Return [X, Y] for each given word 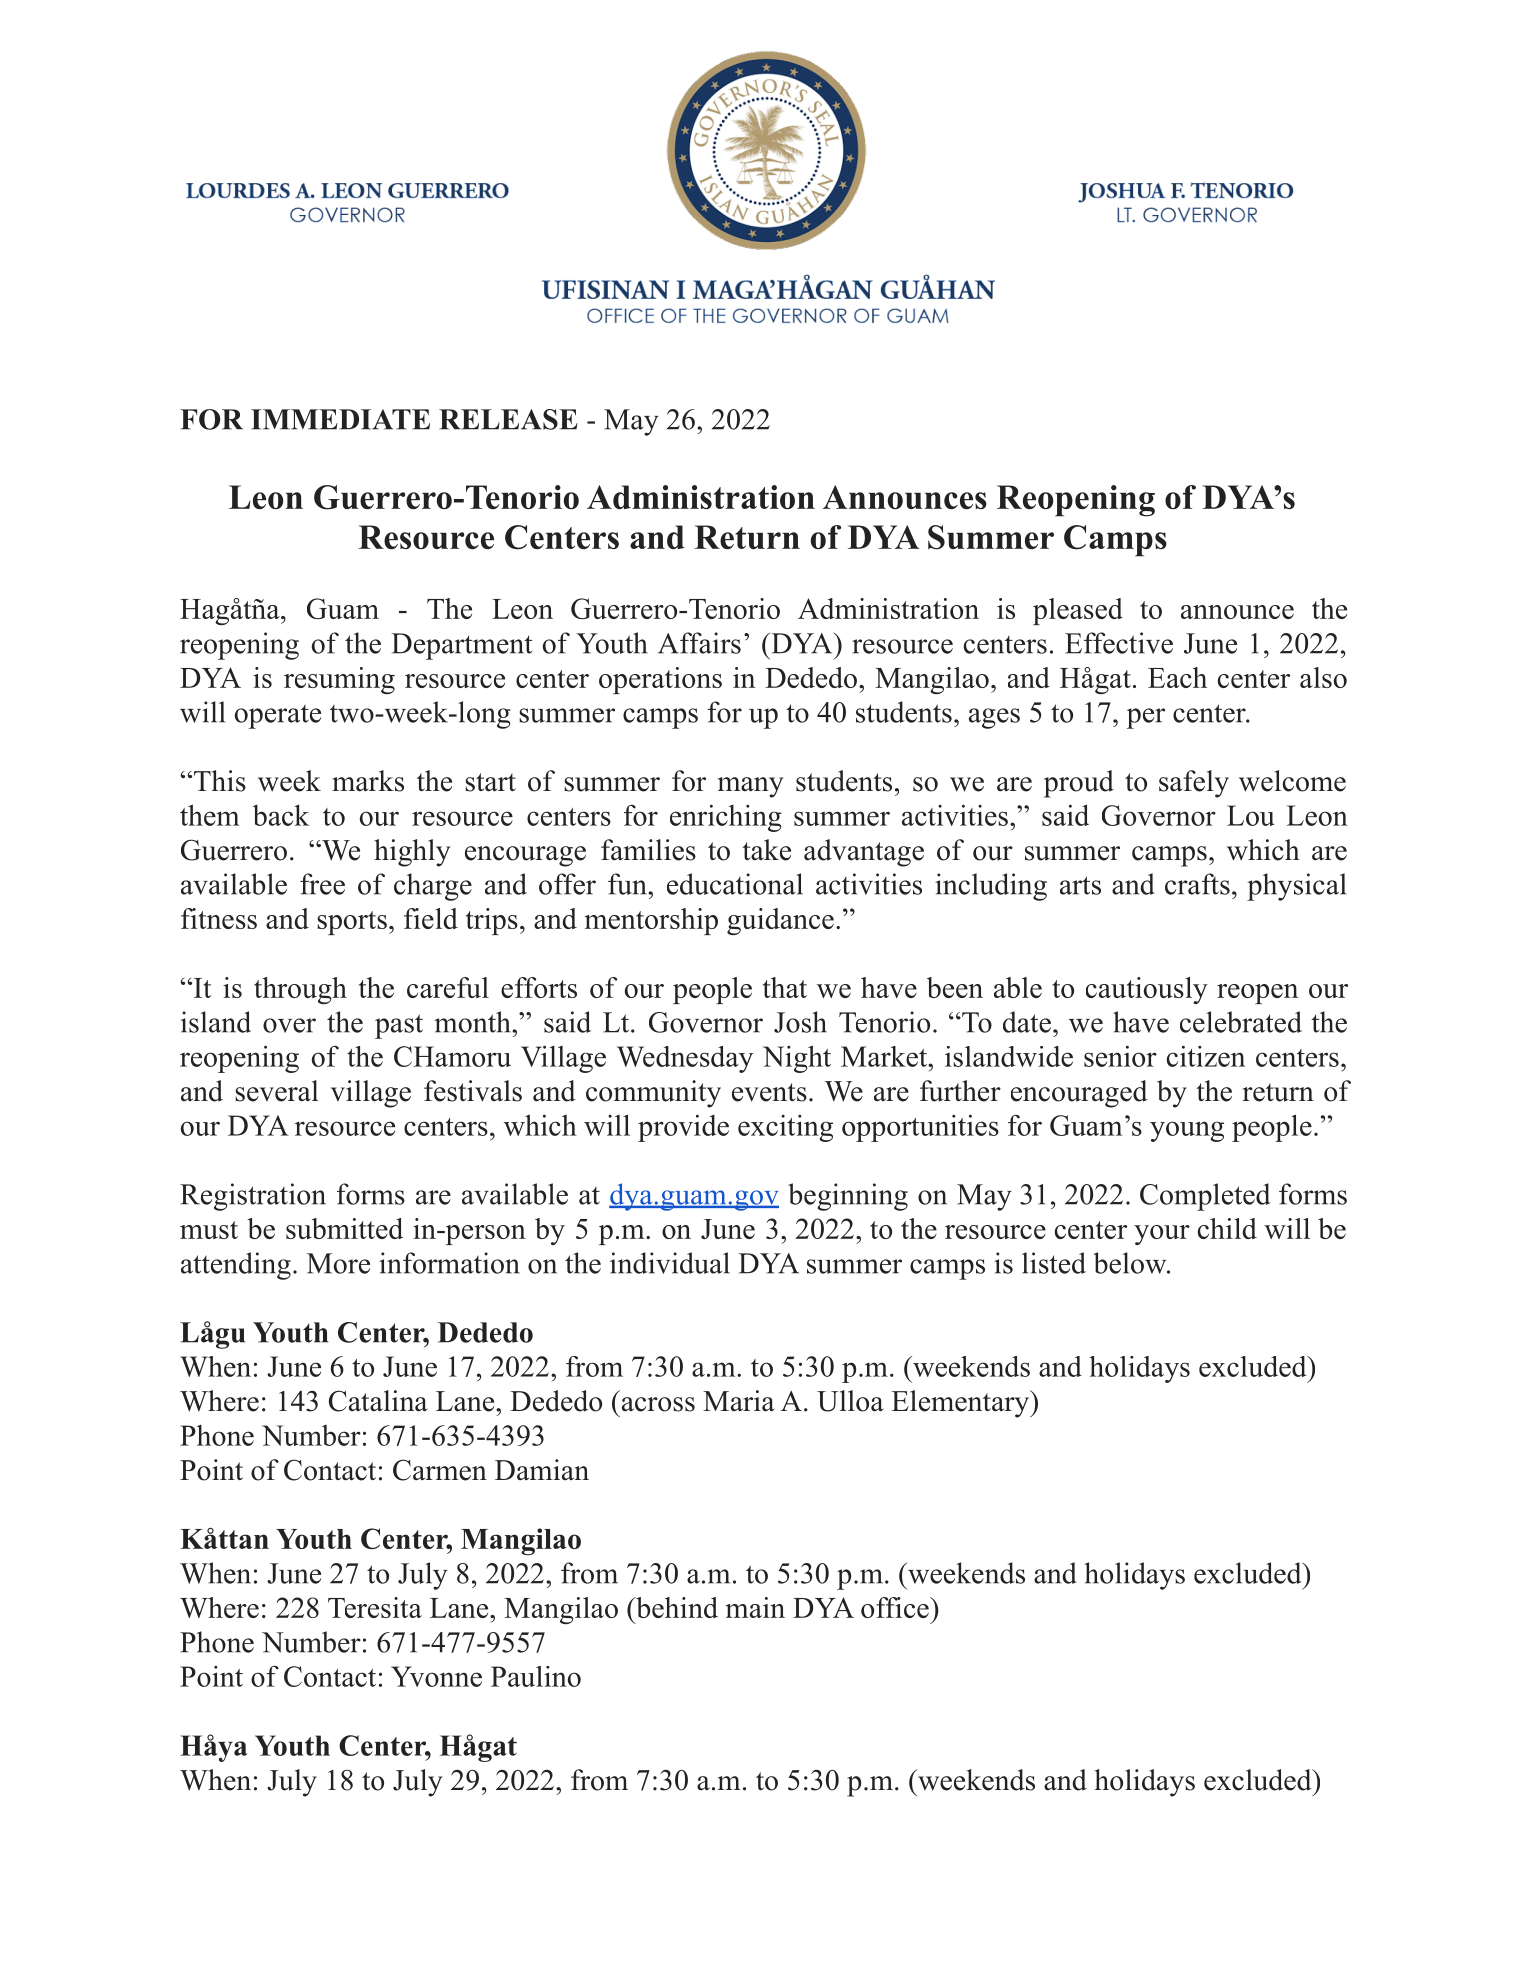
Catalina [378, 1401]
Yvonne [436, 1676]
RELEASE [508, 419]
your [1162, 1235]
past [399, 1026]
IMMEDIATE [340, 419]
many [750, 787]
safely [1194, 784]
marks [368, 781]
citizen [1206, 1056]
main [755, 1607]
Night [797, 1059]
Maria [739, 1401]
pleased [1078, 611]
